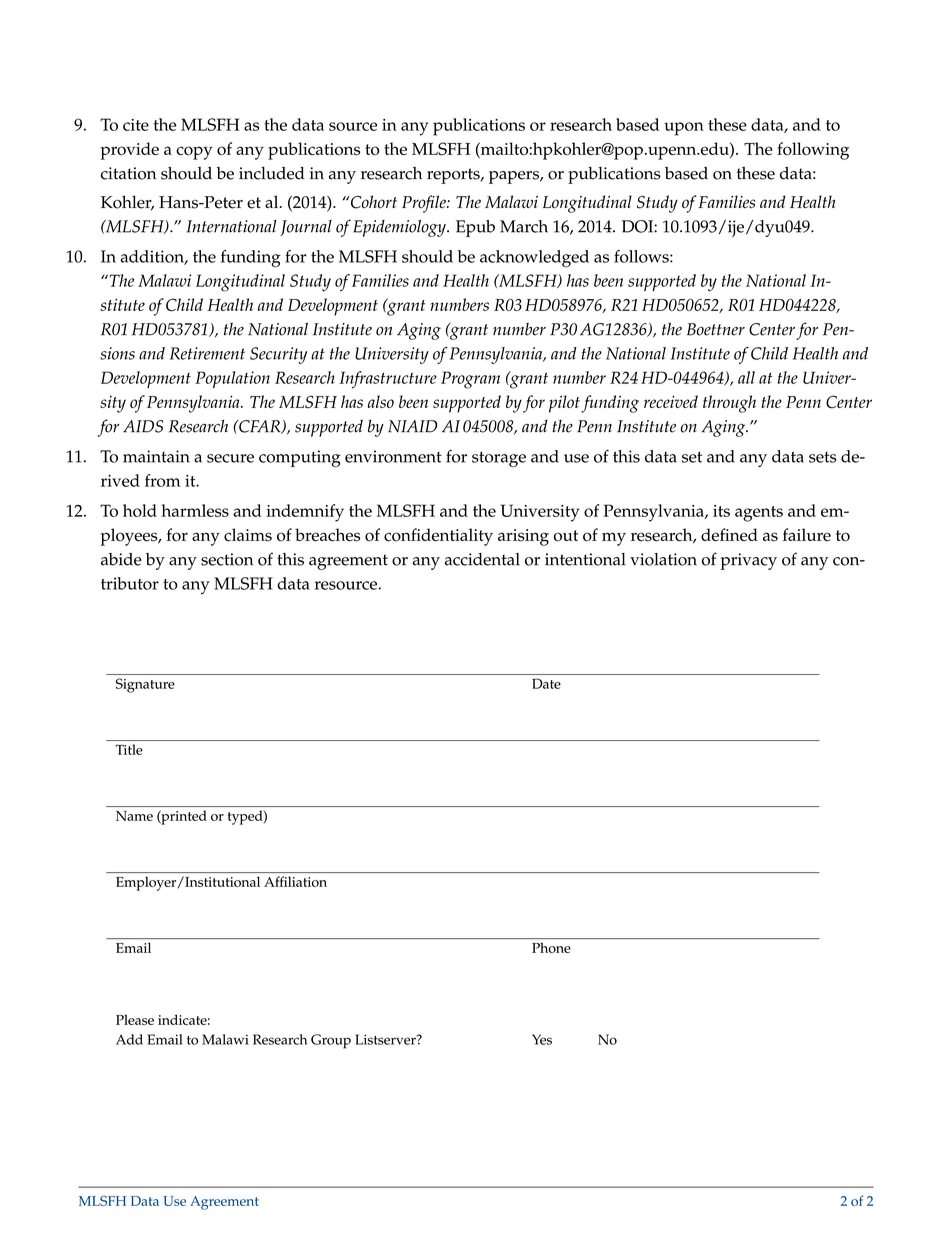 Image resolution: width=952 pixels, height=1233 pixels. What do you see at coordinates (135, 1019) in the screenshot?
I see `Please` at bounding box center [135, 1019].
